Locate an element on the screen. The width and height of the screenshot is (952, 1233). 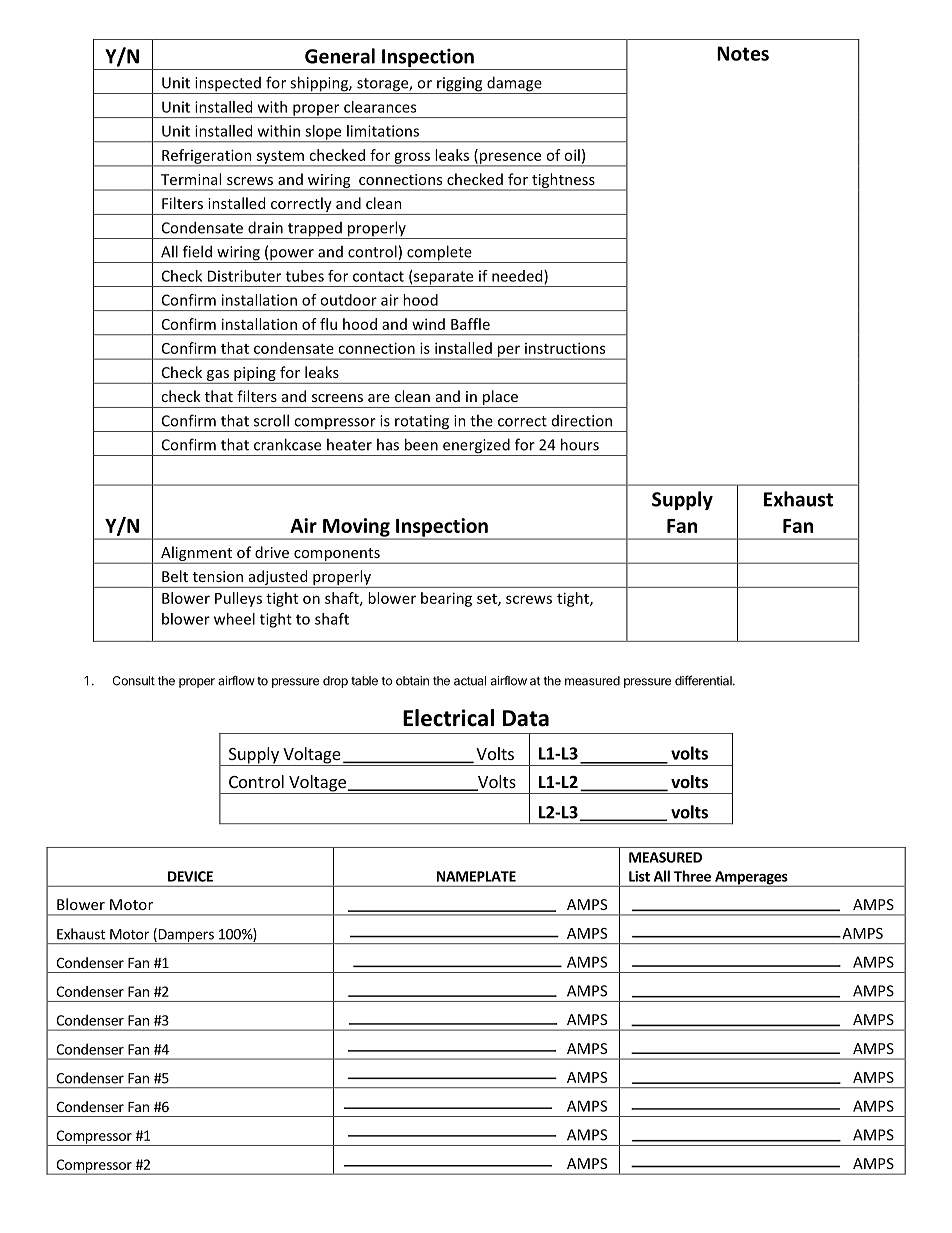
gas is located at coordinates (218, 375).
